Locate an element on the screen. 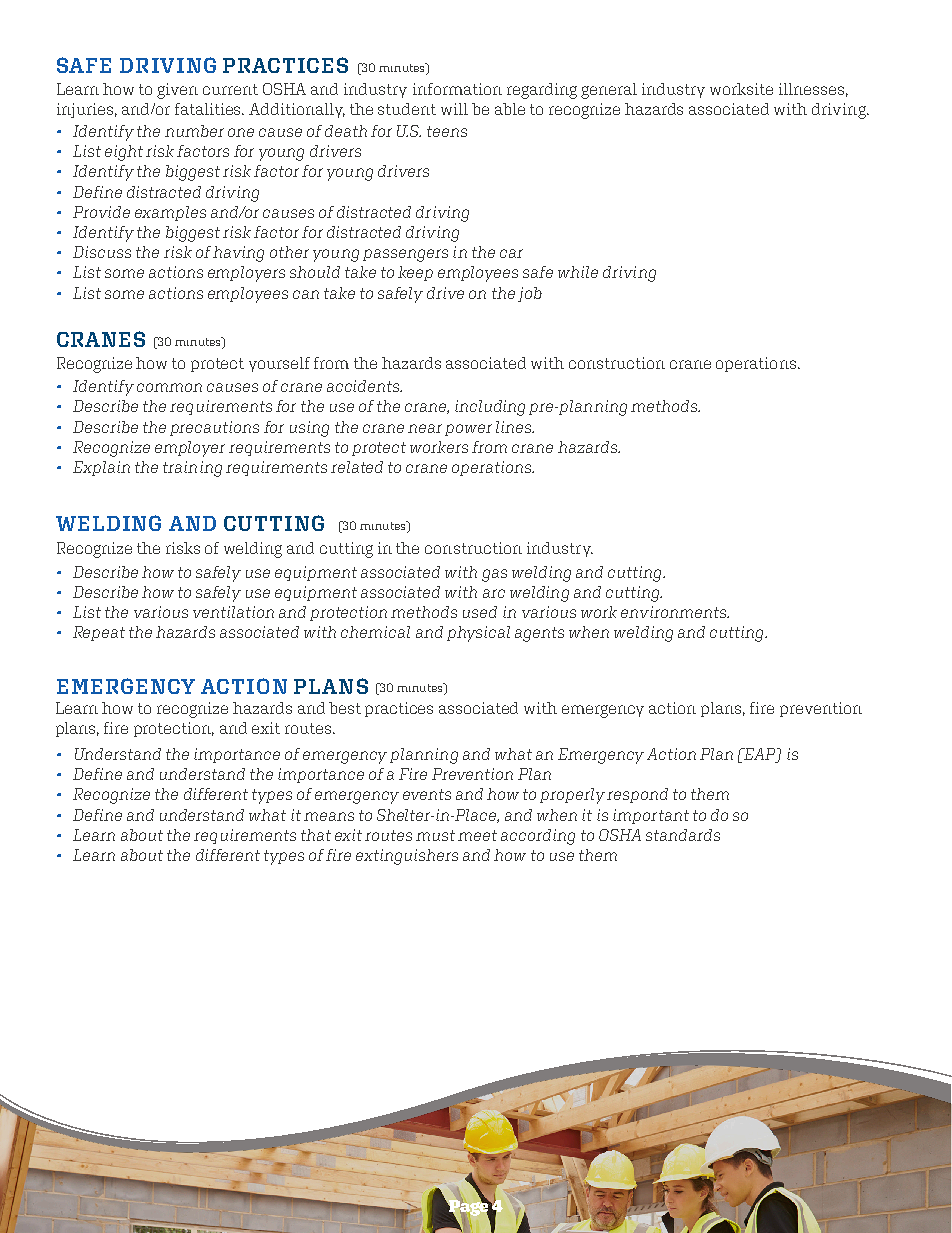 This screenshot has width=952, height=1233. extinguishers is located at coordinates (407, 857).
